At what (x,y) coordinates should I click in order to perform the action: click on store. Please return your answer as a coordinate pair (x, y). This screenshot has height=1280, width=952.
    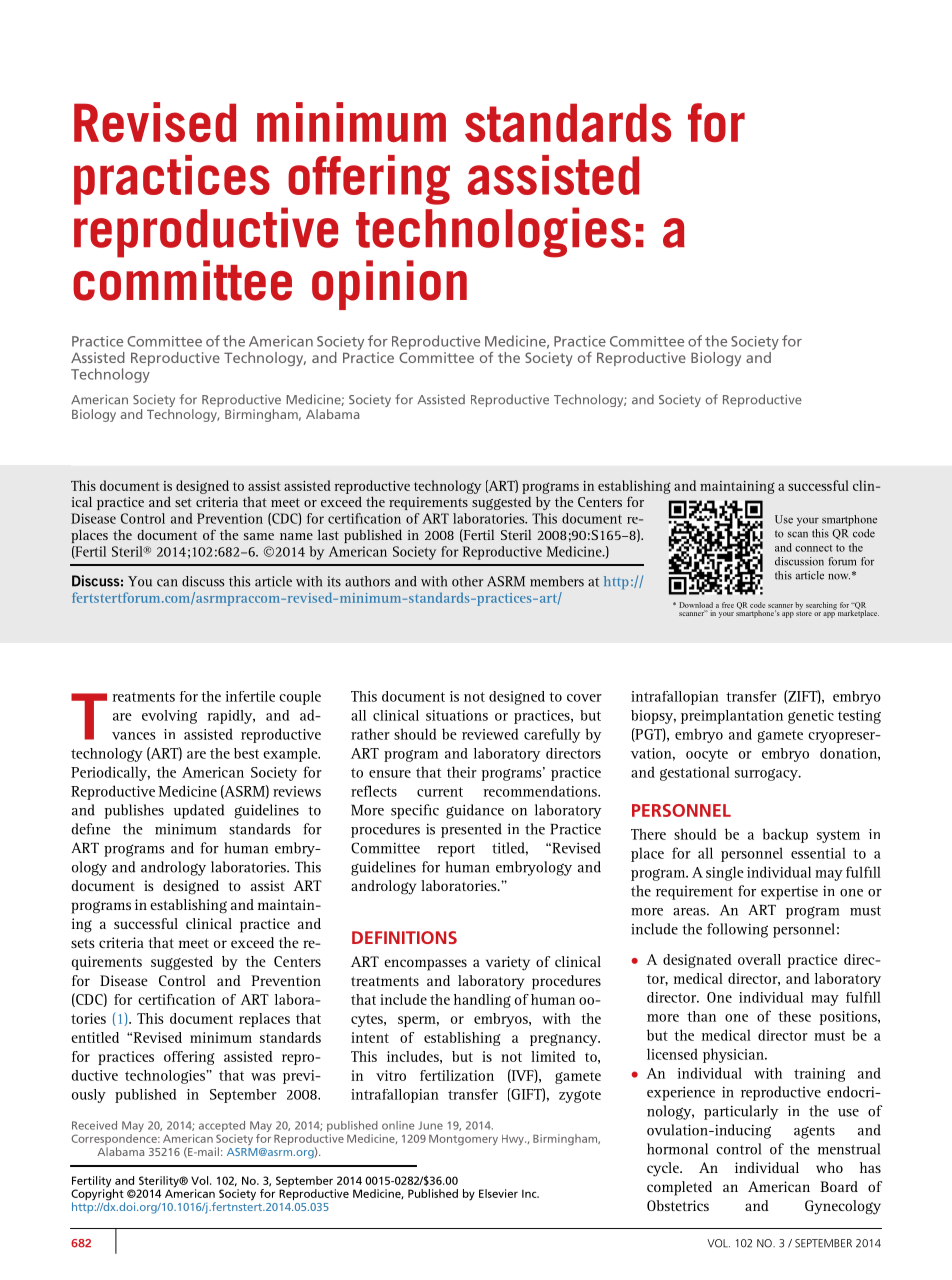
    Looking at the image, I should click on (804, 612).
